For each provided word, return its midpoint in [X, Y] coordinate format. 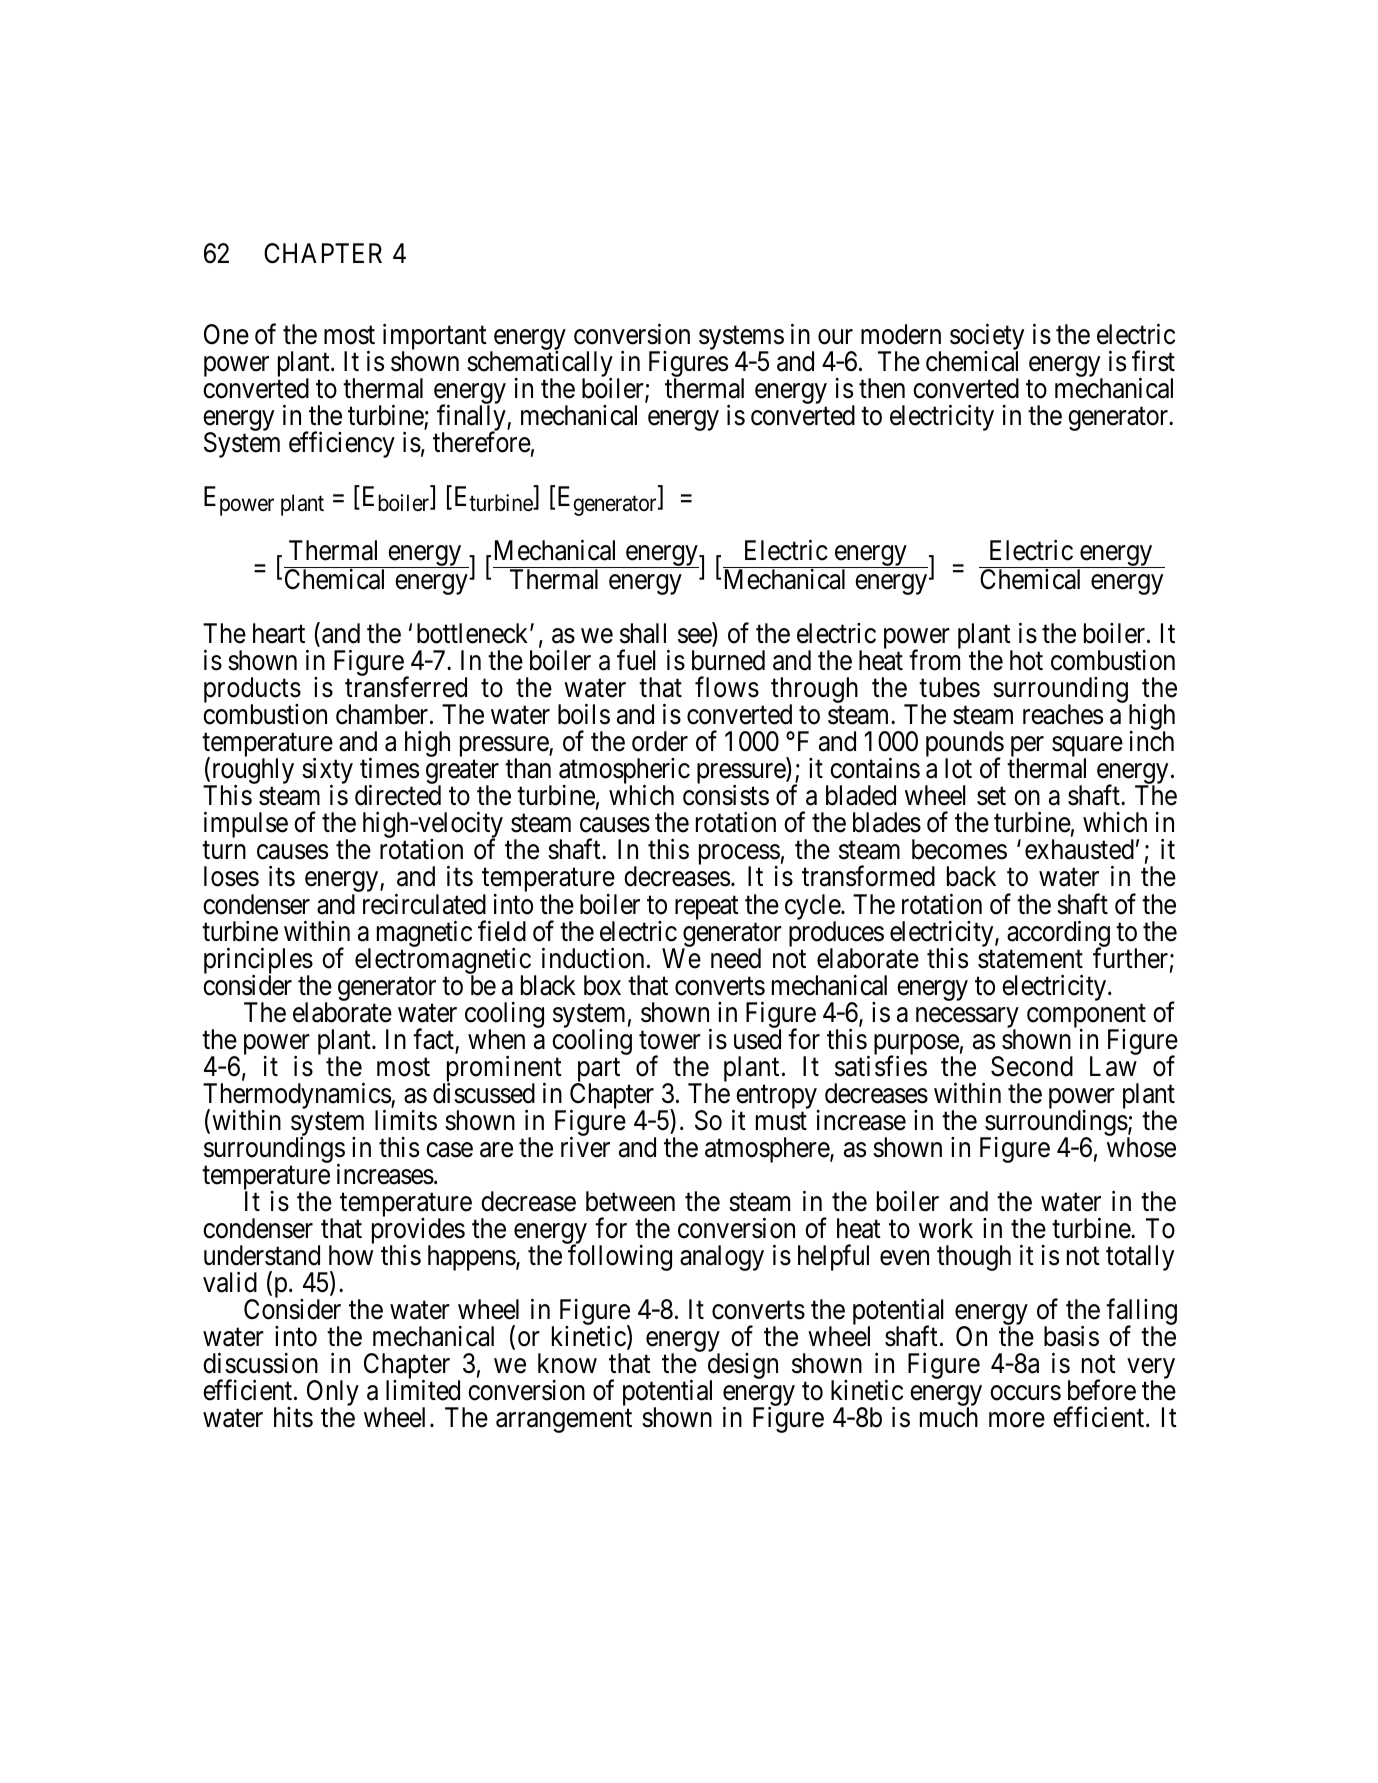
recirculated [424, 904]
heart [279, 633]
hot [1026, 660]
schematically [540, 365]
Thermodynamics [297, 1096]
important [435, 338]
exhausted [1079, 849]
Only [333, 1394]
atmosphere [768, 1150]
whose [1141, 1147]
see [695, 638]
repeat [707, 908]
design [743, 1367]
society [987, 338]
